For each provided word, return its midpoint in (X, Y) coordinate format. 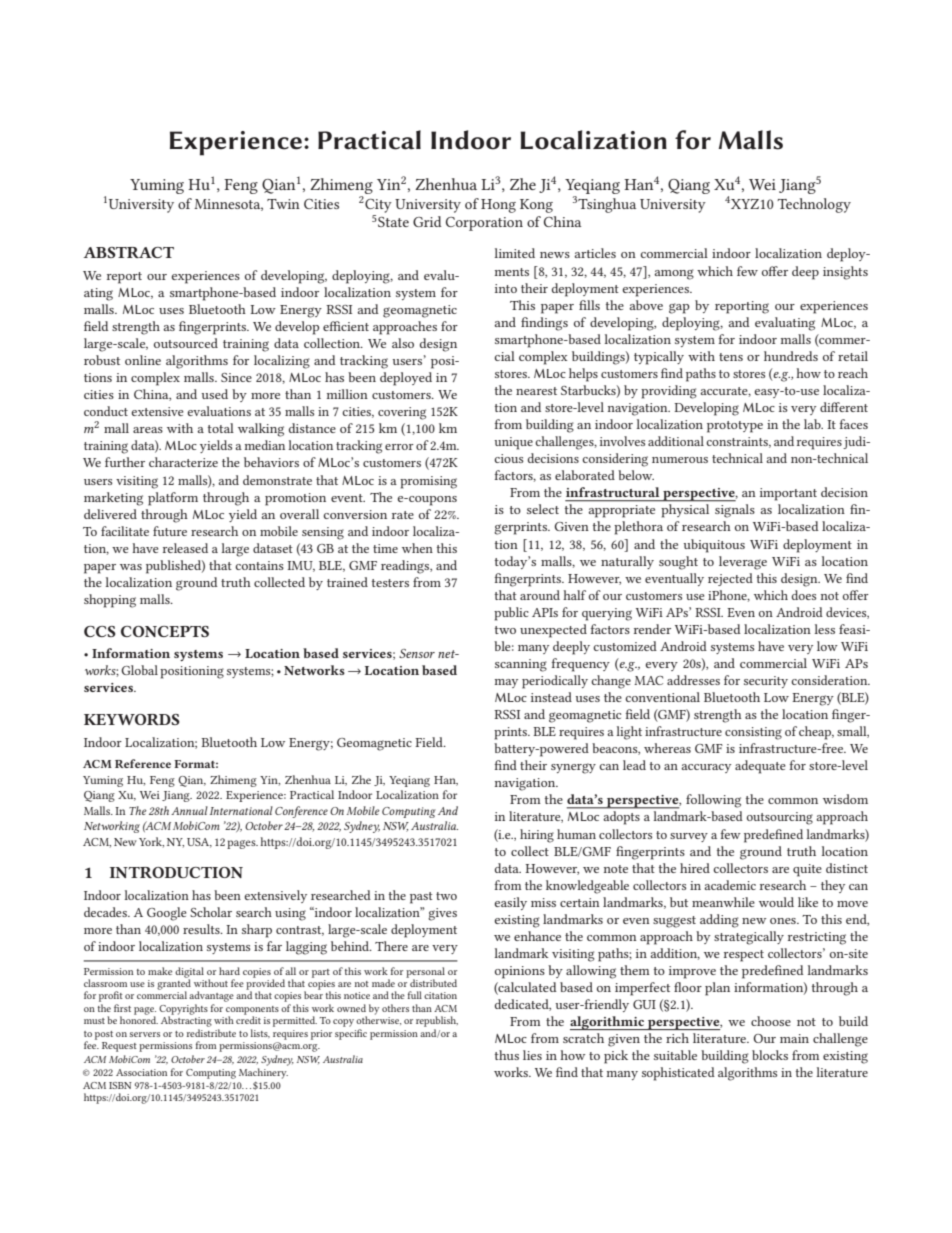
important (788, 494)
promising (428, 482)
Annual (189, 810)
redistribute (211, 1033)
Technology (814, 205)
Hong (498, 206)
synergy (573, 768)
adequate (760, 767)
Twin (283, 204)
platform (173, 499)
